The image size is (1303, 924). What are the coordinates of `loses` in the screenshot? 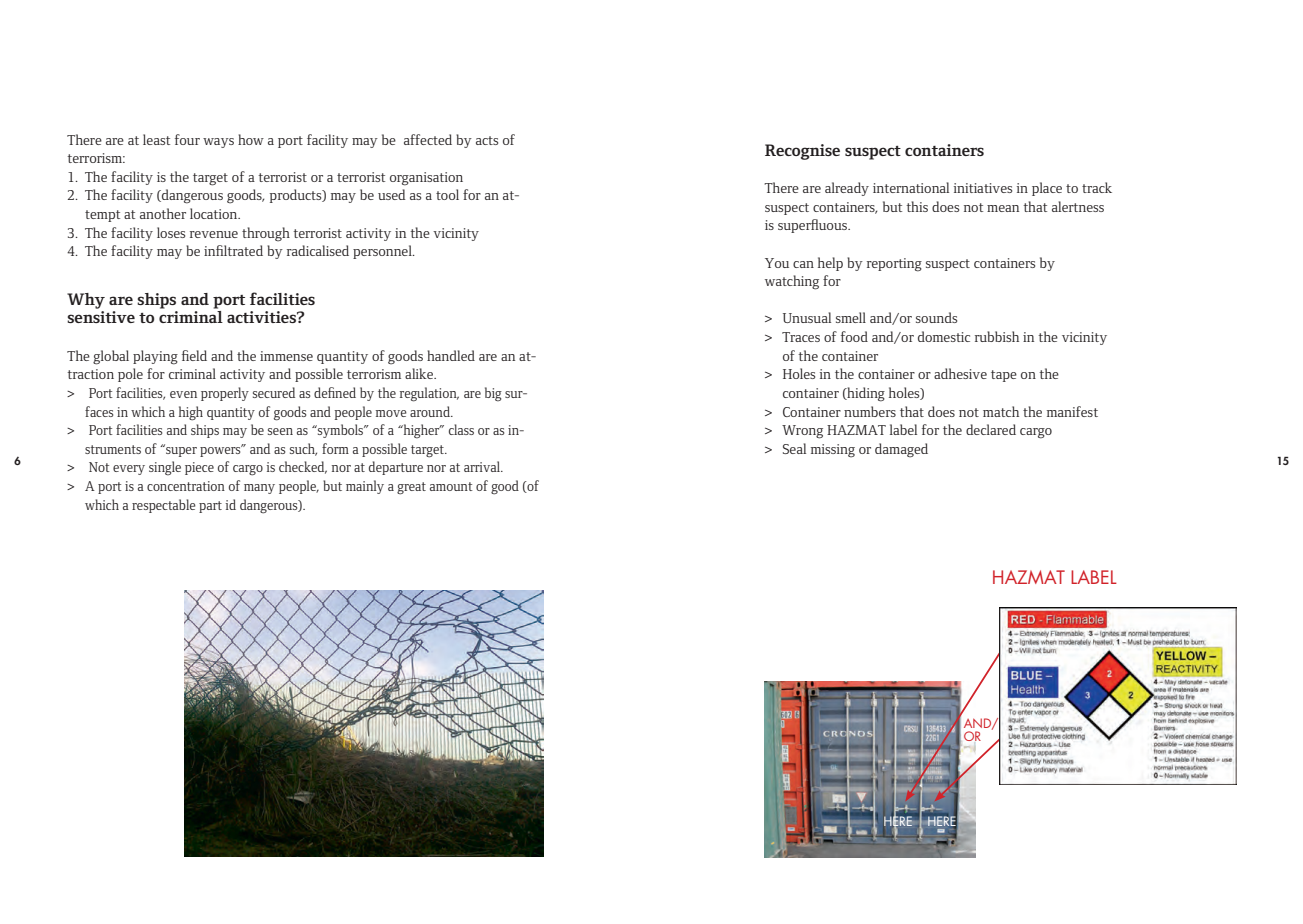 It's located at (171, 232).
